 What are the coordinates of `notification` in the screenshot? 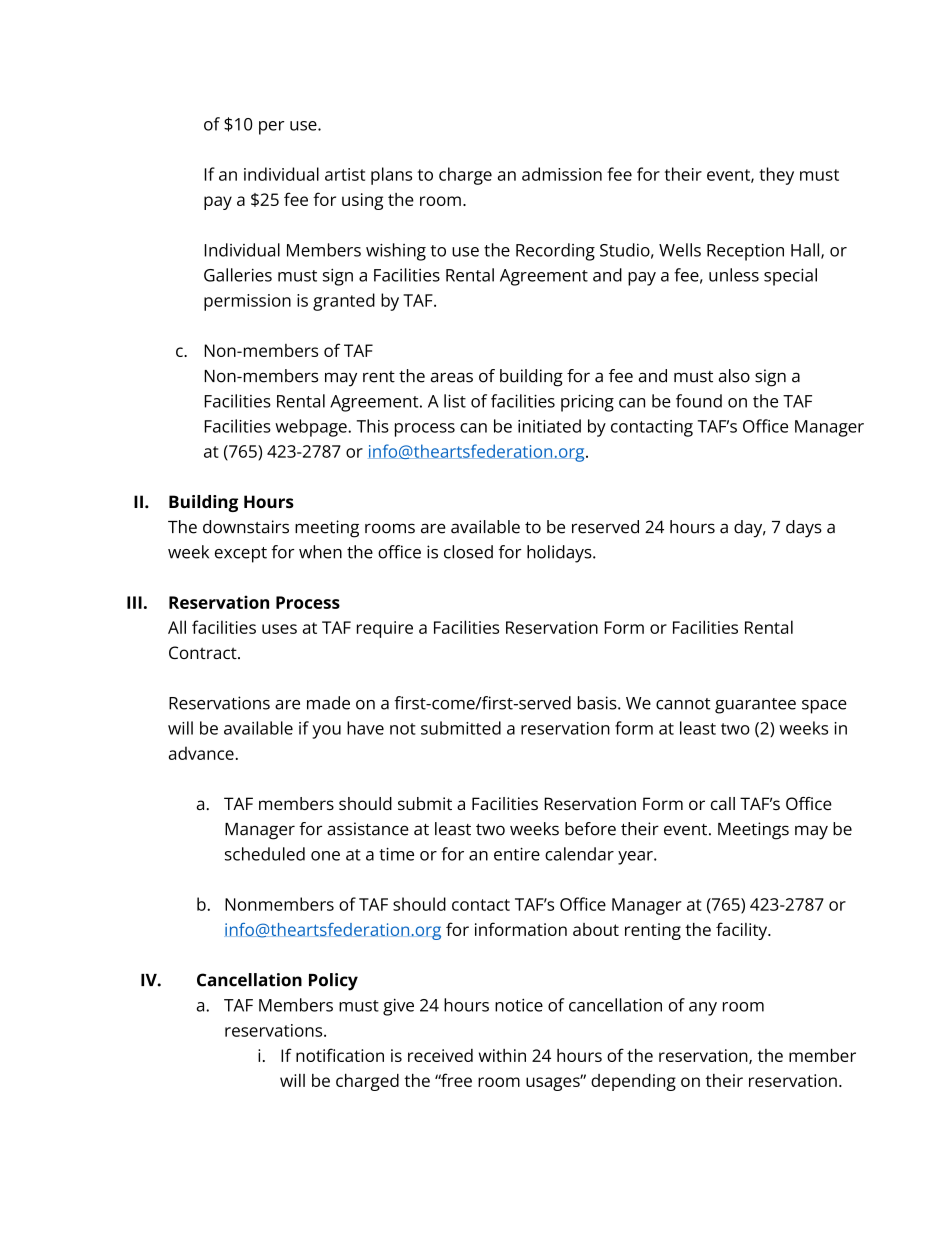 It's located at (340, 1055).
